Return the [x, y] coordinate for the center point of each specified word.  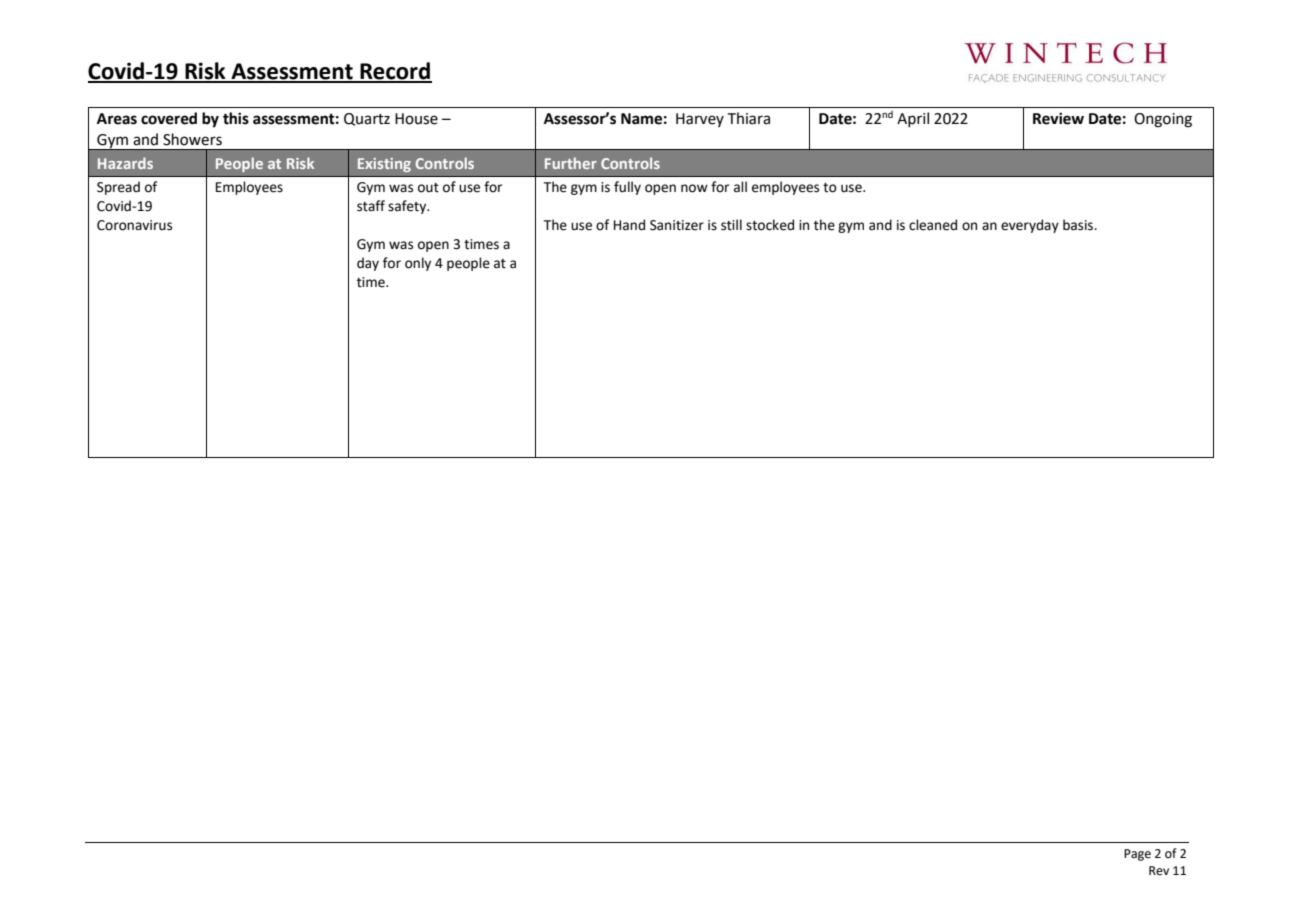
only [418, 264]
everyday [1030, 226]
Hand [629, 225]
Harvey [700, 120]
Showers [192, 139]
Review [1058, 118]
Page [1137, 855]
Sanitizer [677, 225]
